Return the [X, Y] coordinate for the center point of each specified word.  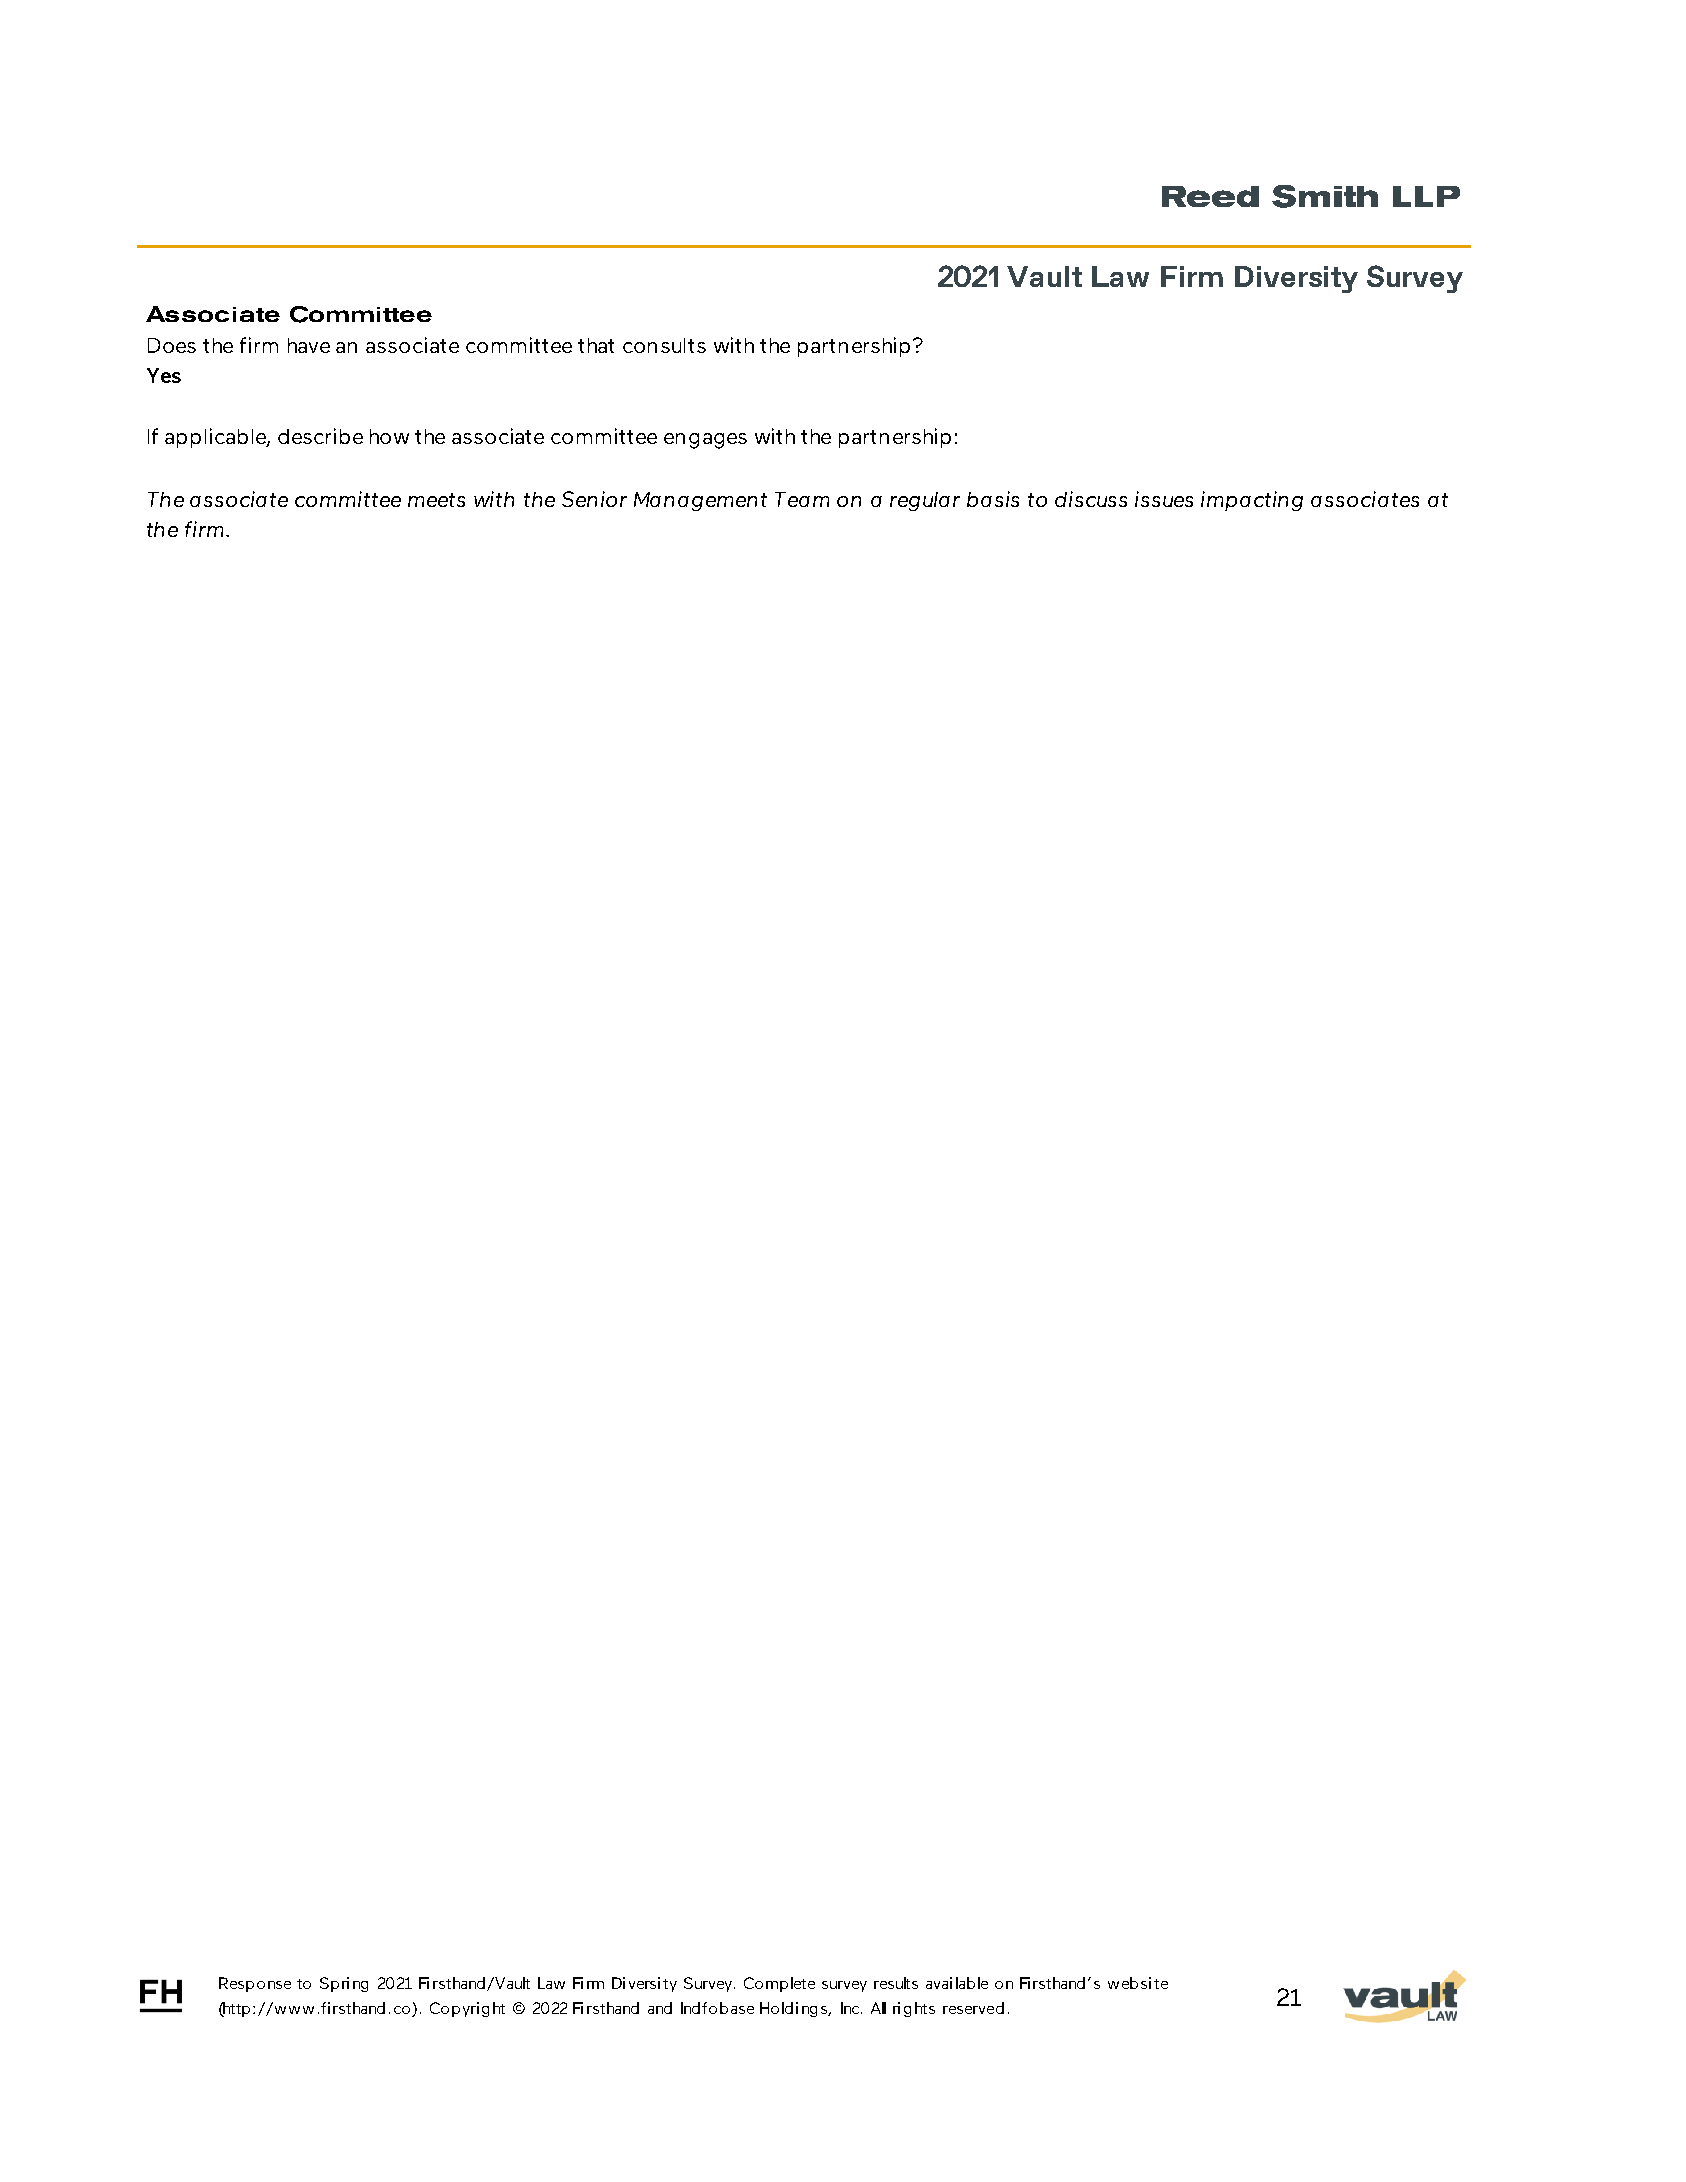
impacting [1252, 501]
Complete [779, 1984]
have [309, 345]
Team [802, 499]
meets [436, 500]
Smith [1325, 196]
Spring [344, 1984]
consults [664, 345]
